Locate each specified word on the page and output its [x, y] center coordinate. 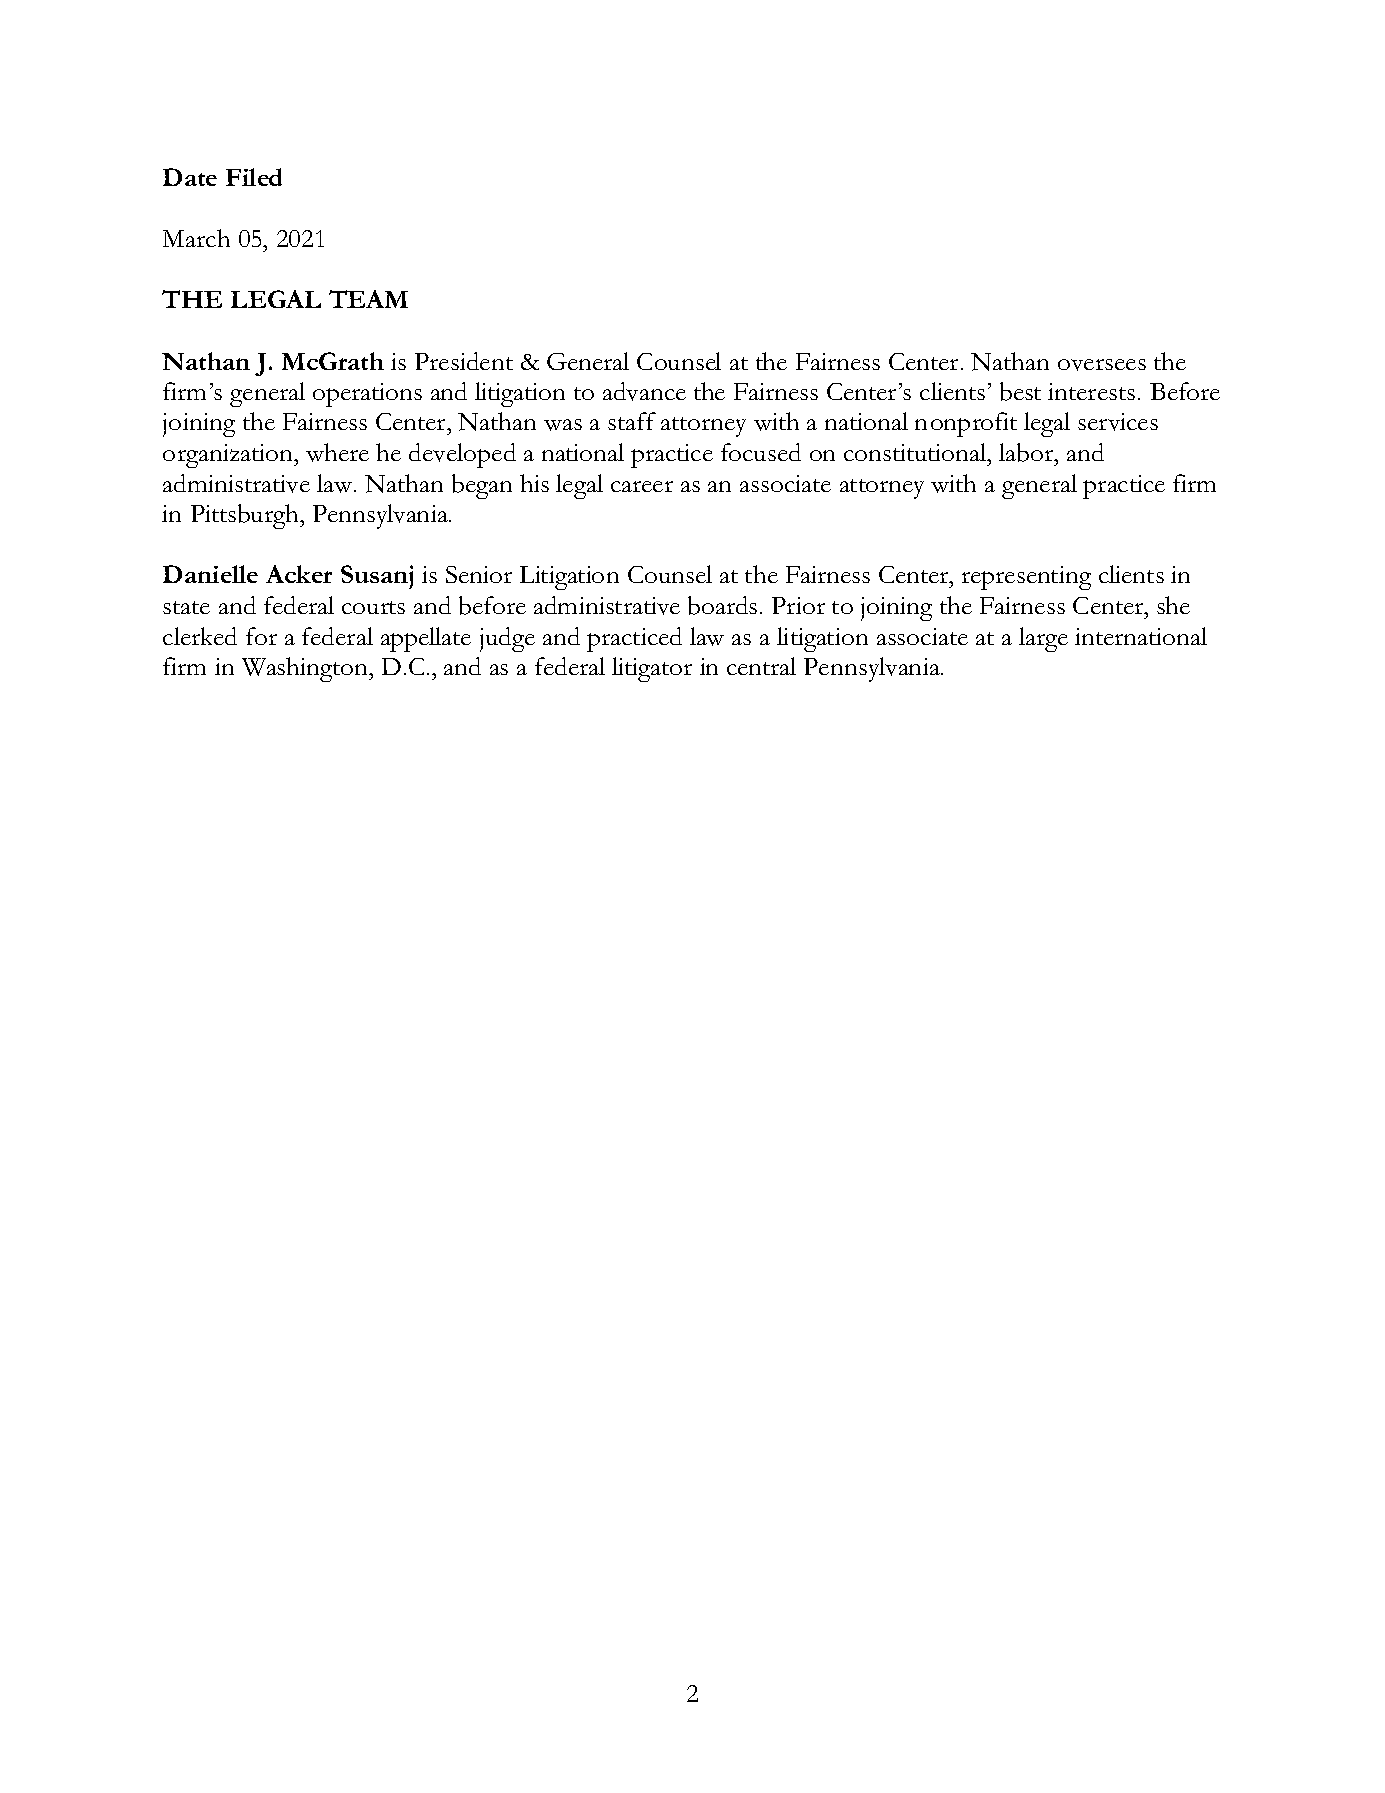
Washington [306, 669]
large [1043, 639]
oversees [1102, 365]
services [1118, 422]
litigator [652, 669]
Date [190, 177]
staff [632, 421]
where [337, 452]
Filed [254, 177]
